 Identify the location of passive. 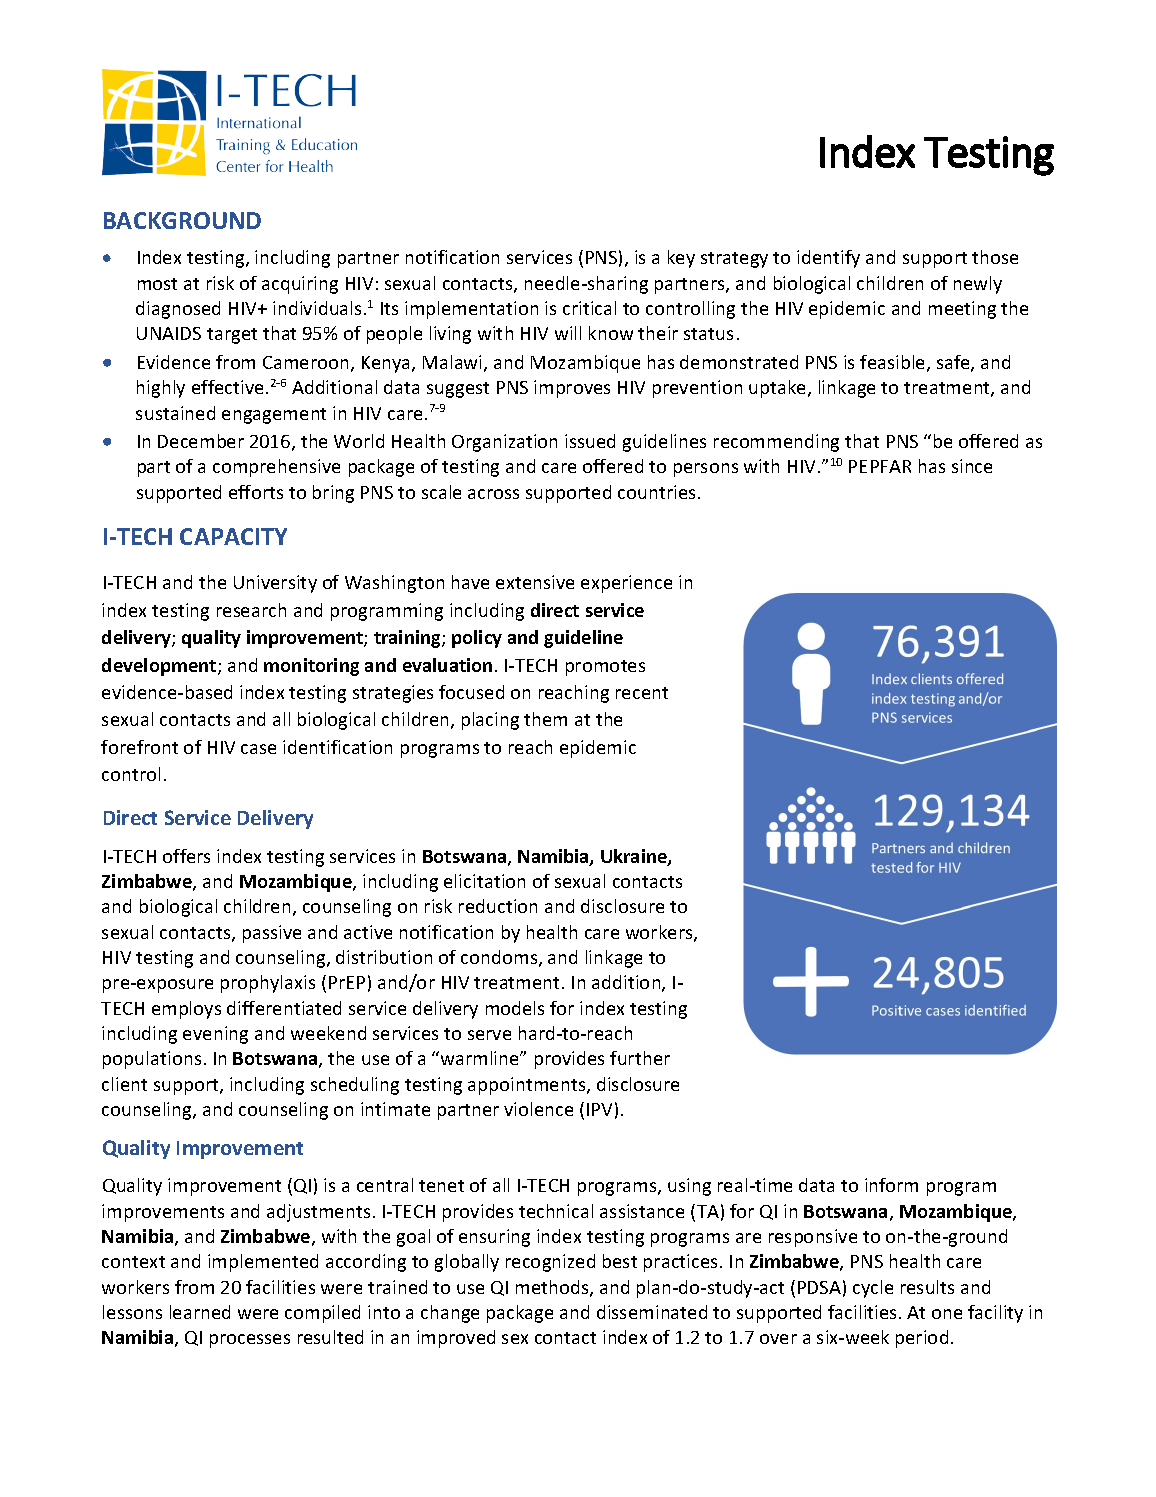
(272, 934).
